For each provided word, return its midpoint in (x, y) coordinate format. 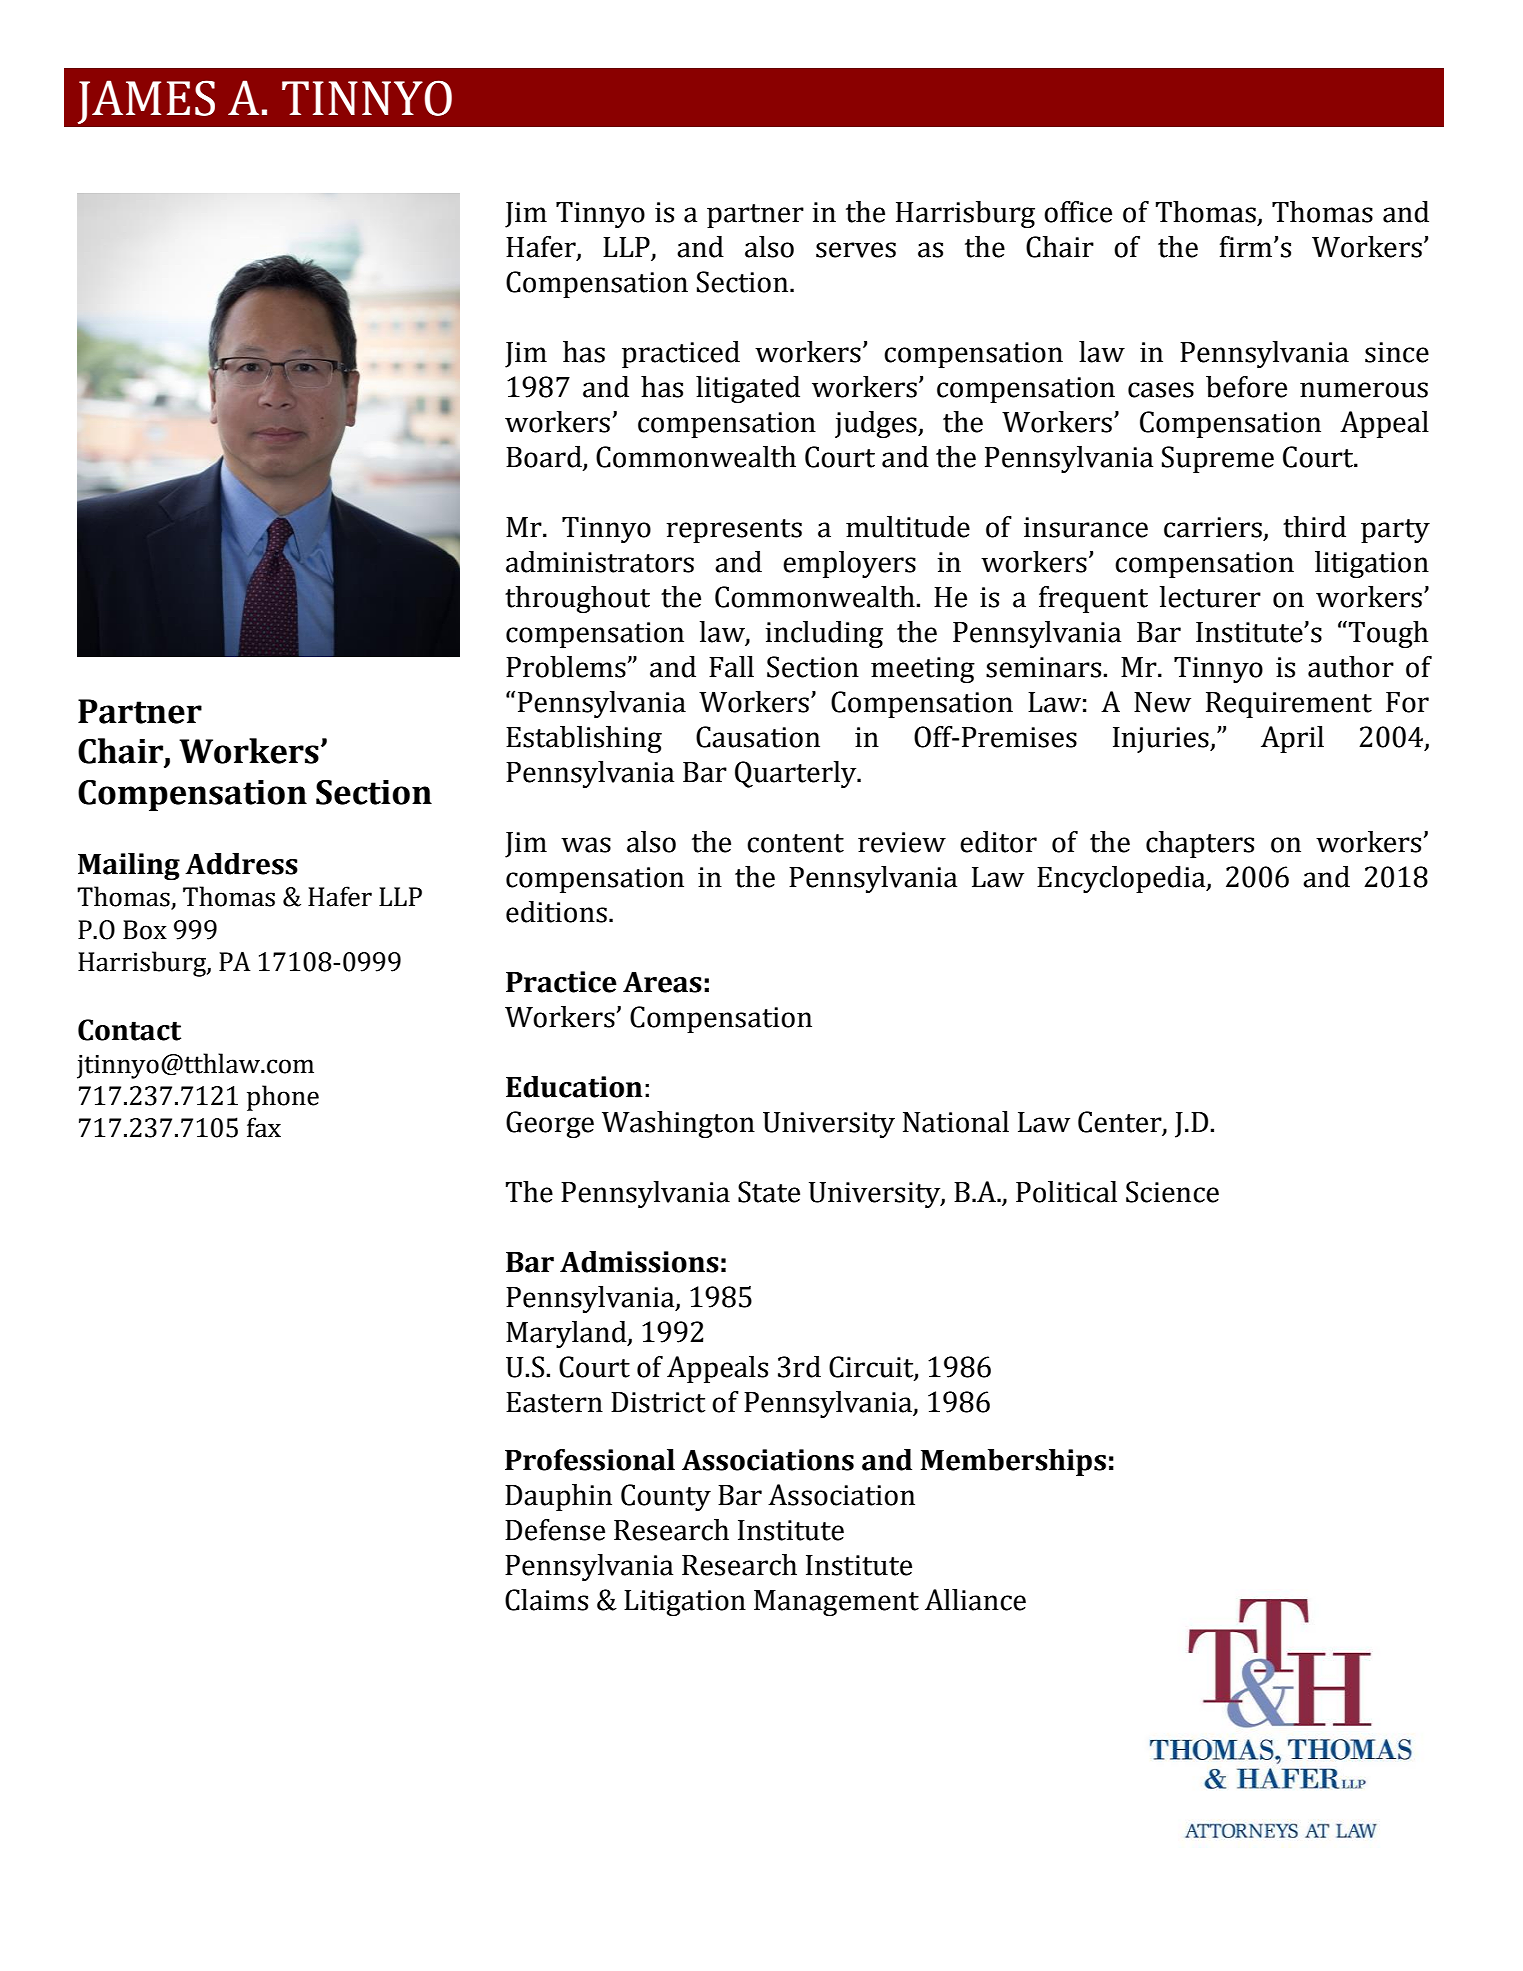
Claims (546, 1600)
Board (544, 457)
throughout (577, 599)
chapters (1200, 844)
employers (849, 564)
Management (836, 1603)
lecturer (1210, 597)
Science (1172, 1192)
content (795, 843)
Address (241, 864)
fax (264, 1127)
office (1078, 212)
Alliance (975, 1600)
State (769, 1192)
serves (856, 250)
